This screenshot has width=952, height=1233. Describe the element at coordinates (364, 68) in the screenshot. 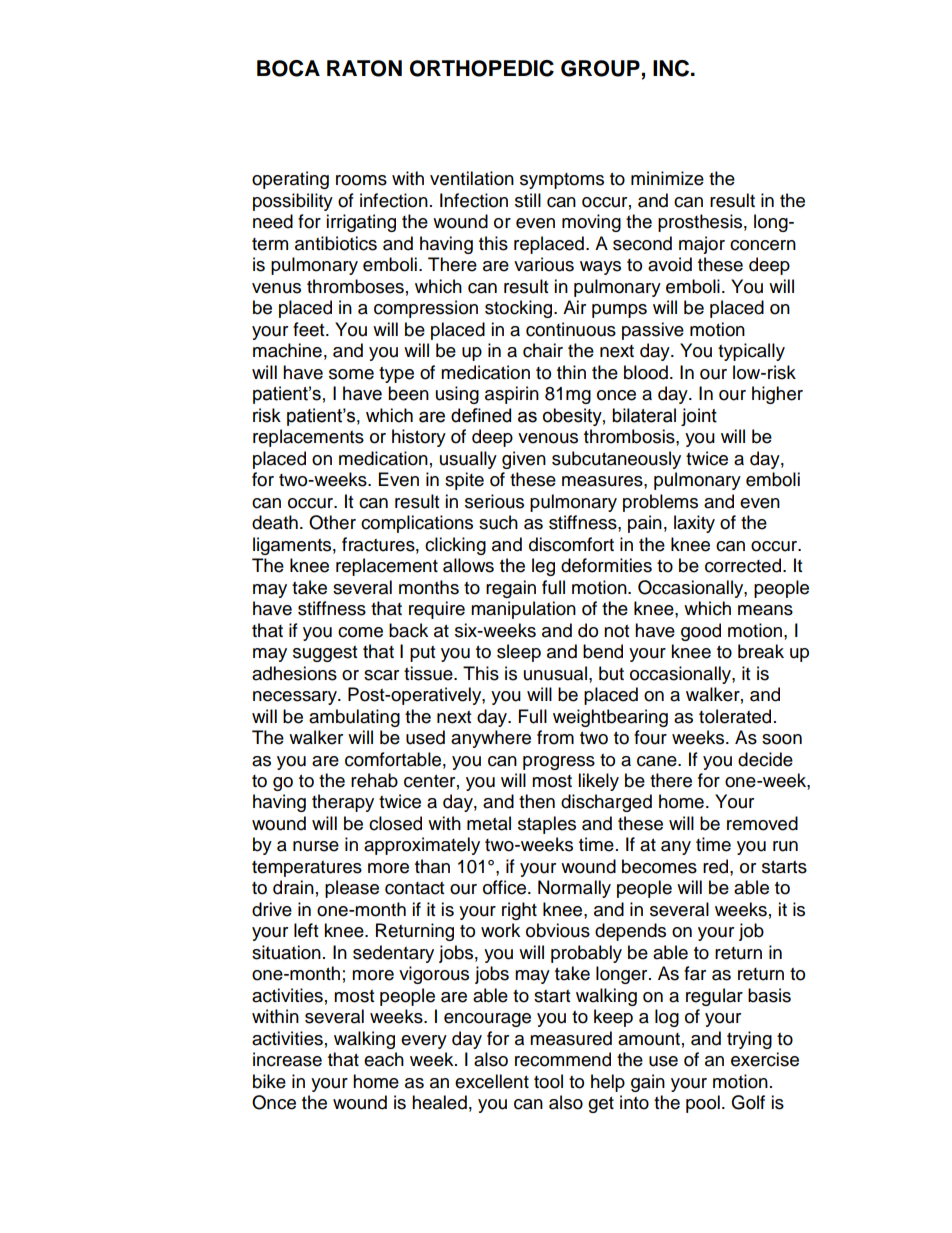

I see `RATON` at that location.
